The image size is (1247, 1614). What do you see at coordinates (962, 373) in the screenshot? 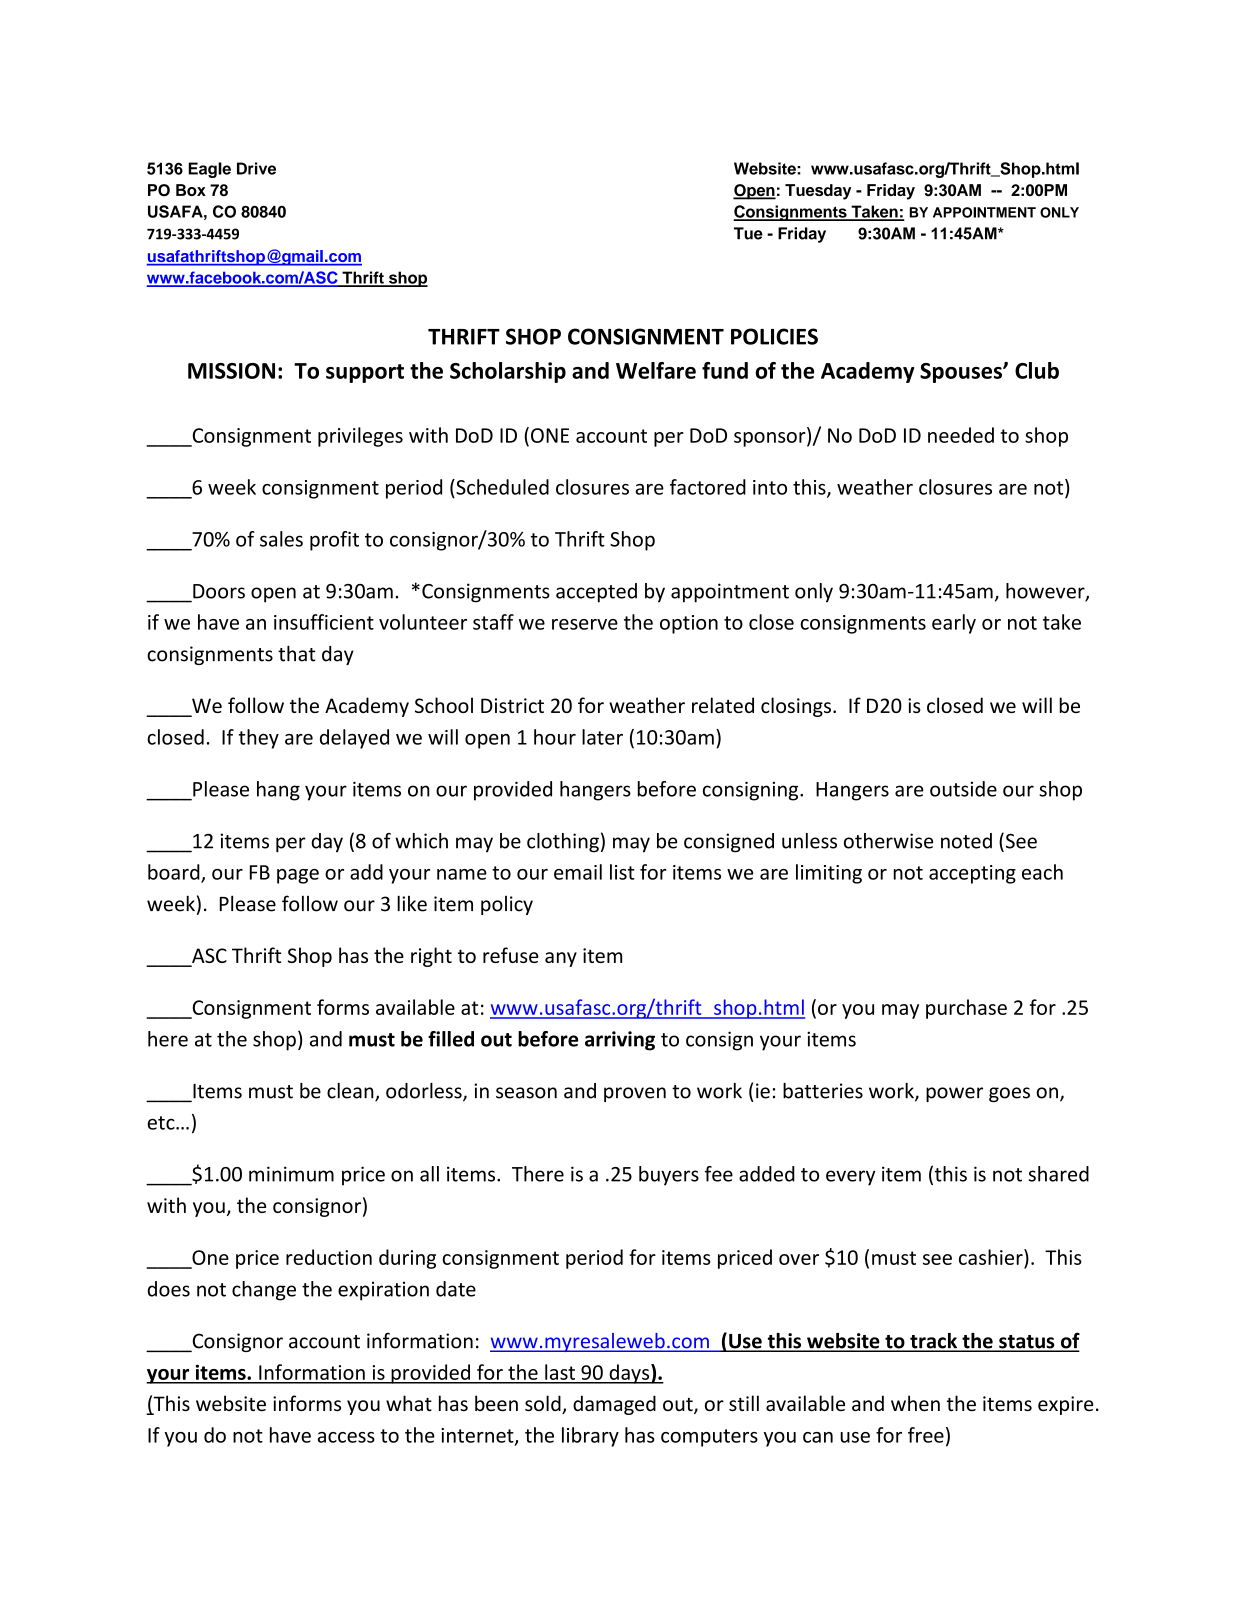
I see `Spouses` at bounding box center [962, 373].
